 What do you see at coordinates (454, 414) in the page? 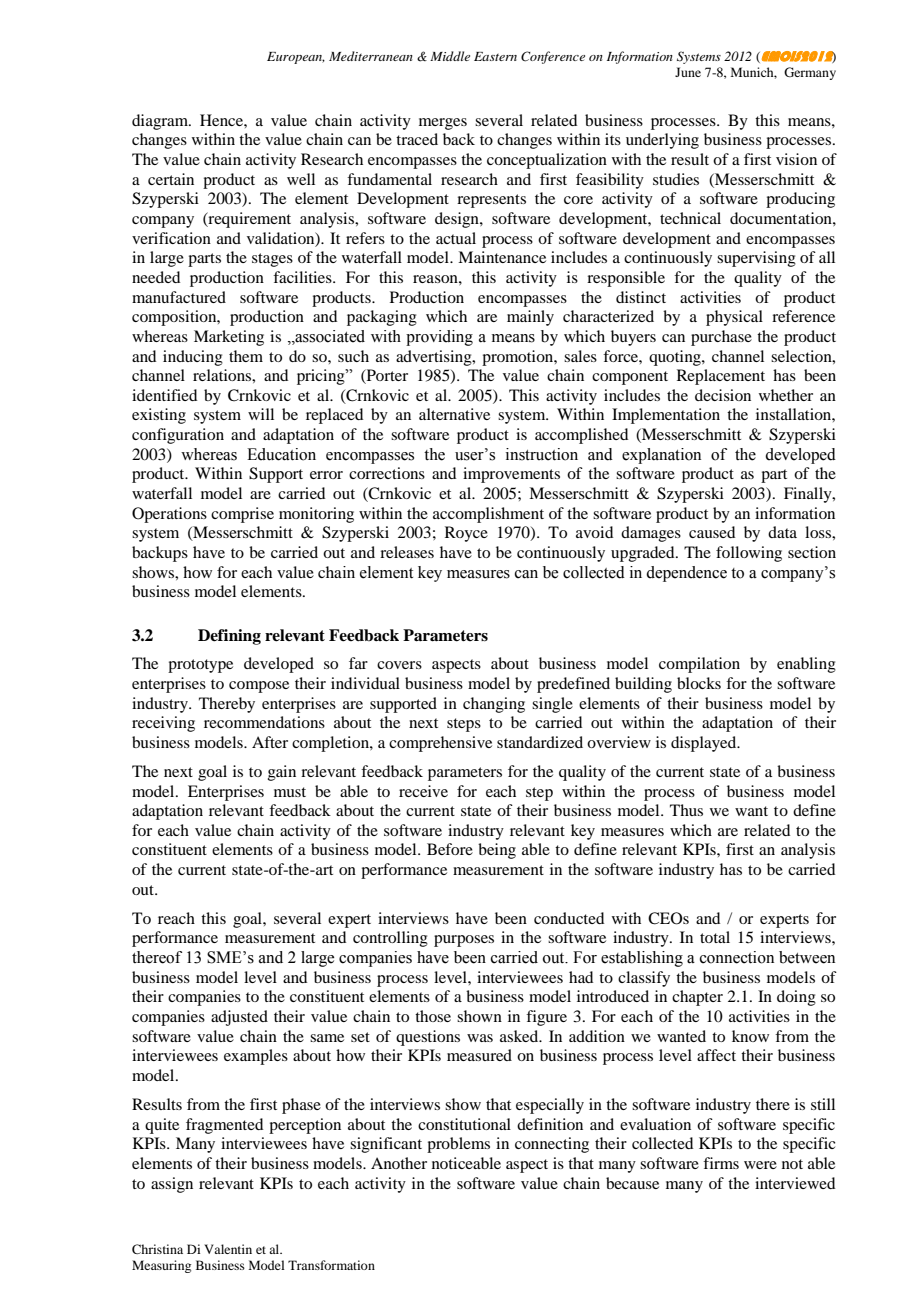
I see `alternative` at bounding box center [454, 414].
